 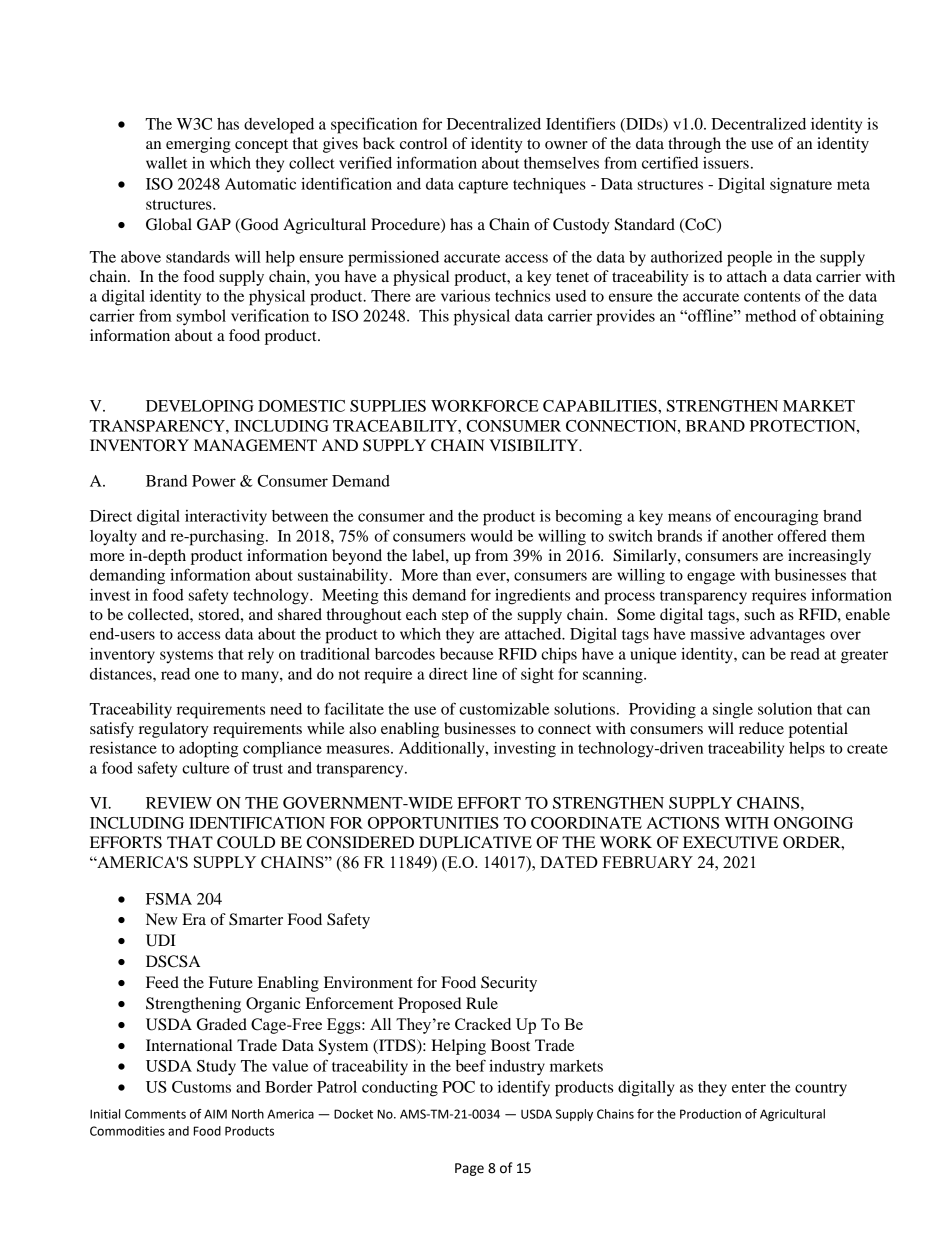 What do you see at coordinates (749, 1088) in the screenshot?
I see `enter` at bounding box center [749, 1088].
